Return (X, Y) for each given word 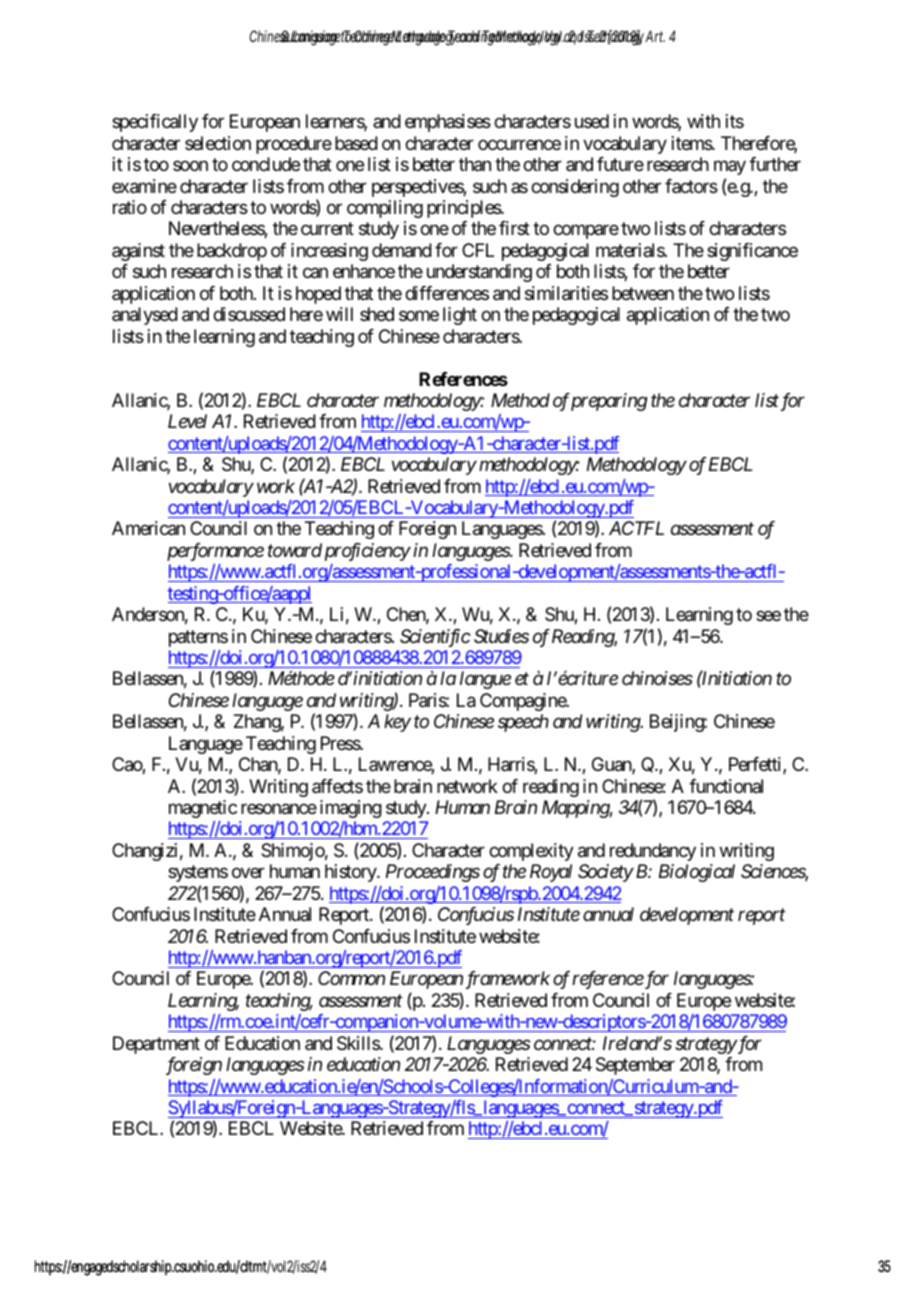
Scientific (435, 638)
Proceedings (433, 873)
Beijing (677, 723)
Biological (697, 873)
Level (187, 421)
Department (156, 1045)
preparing (608, 402)
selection (218, 143)
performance (215, 552)
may (730, 168)
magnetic (203, 809)
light (460, 316)
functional (726, 786)
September (635, 1066)
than (475, 164)
